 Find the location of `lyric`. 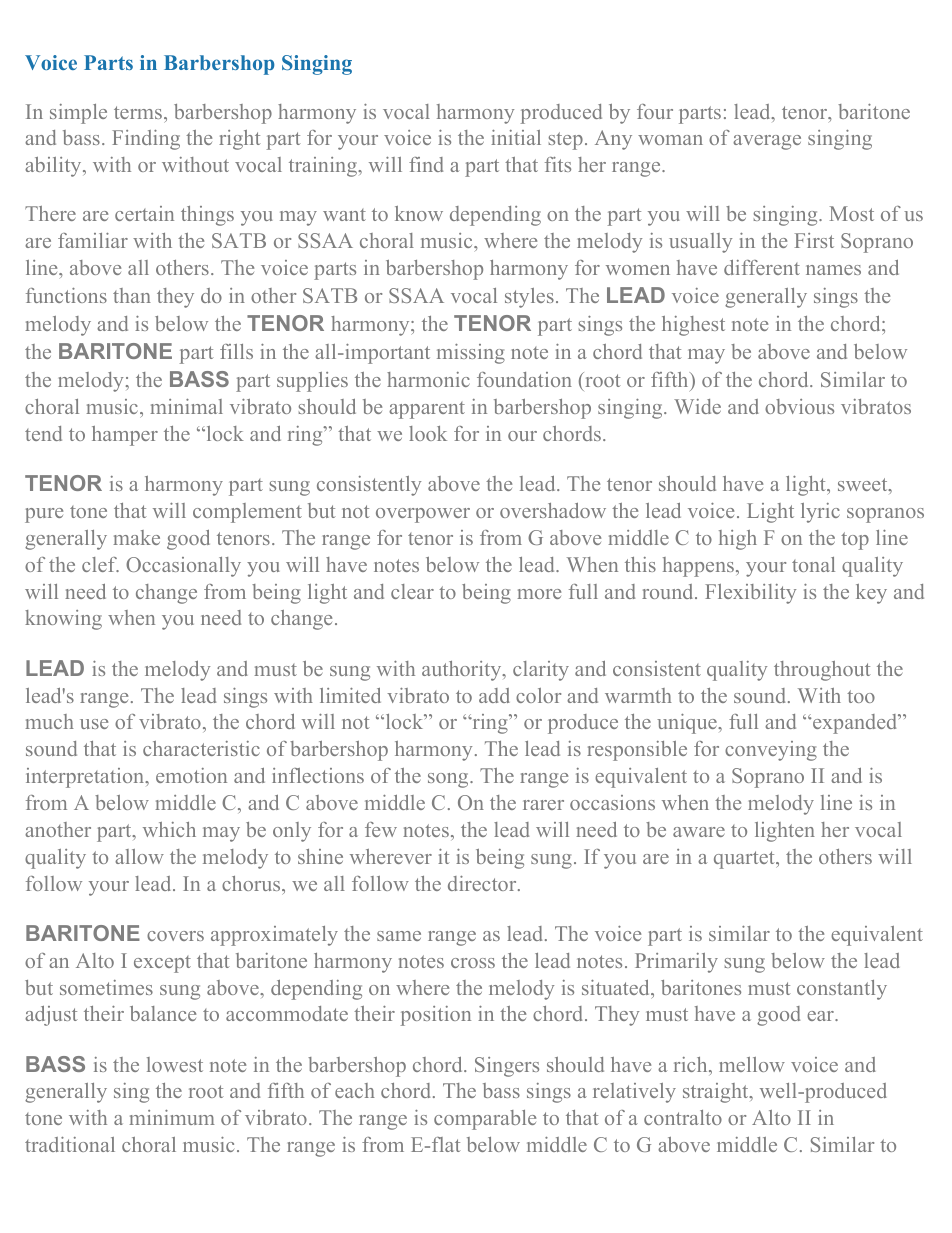

lyric is located at coordinates (820, 513).
